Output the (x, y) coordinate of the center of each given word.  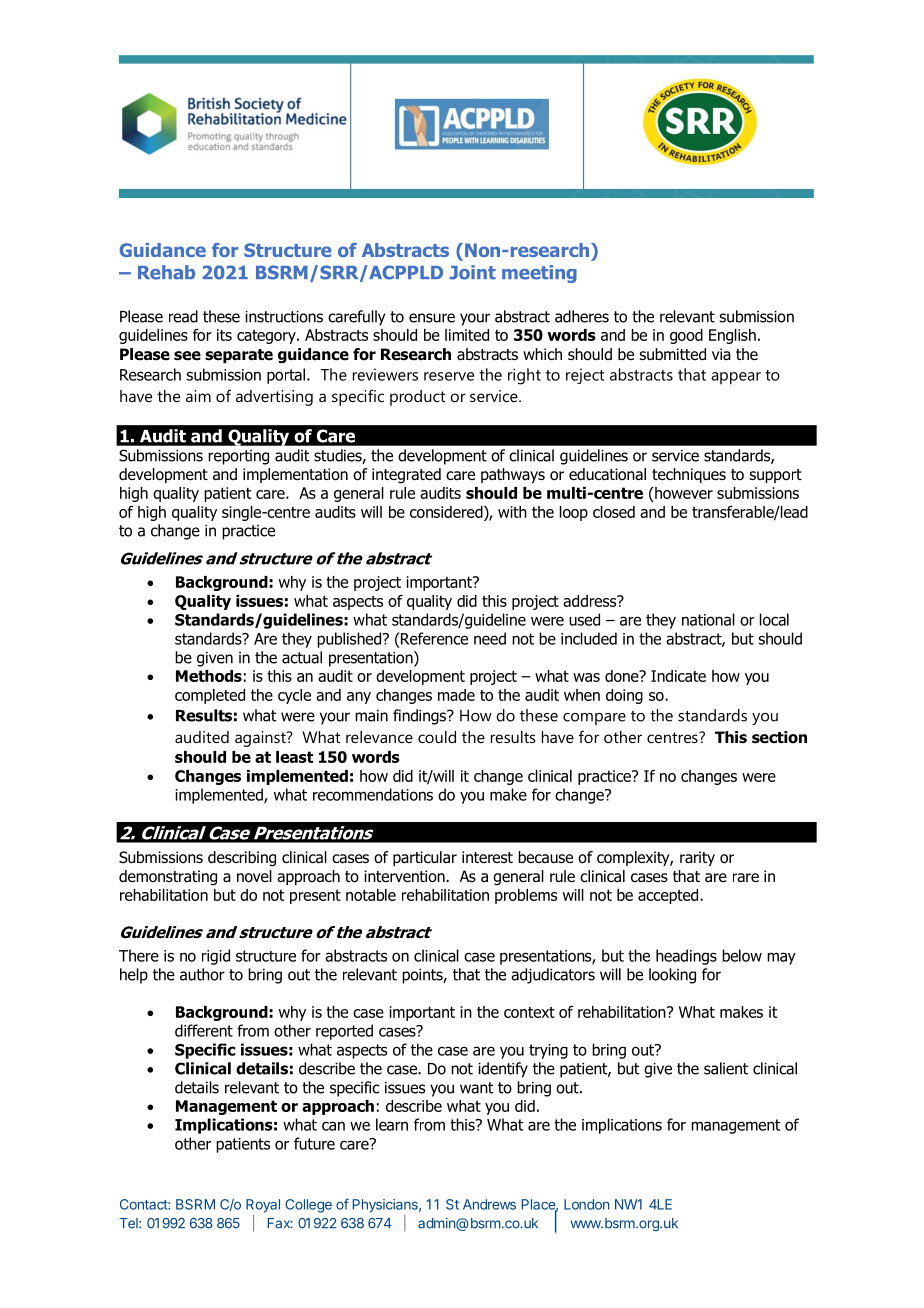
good (686, 336)
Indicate (678, 676)
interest (487, 857)
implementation (295, 475)
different (204, 1030)
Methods (209, 676)
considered (447, 512)
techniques (689, 475)
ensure (432, 318)
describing (242, 859)
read (183, 316)
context (529, 1012)
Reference (433, 638)
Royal (263, 1206)
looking (672, 976)
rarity (697, 858)
